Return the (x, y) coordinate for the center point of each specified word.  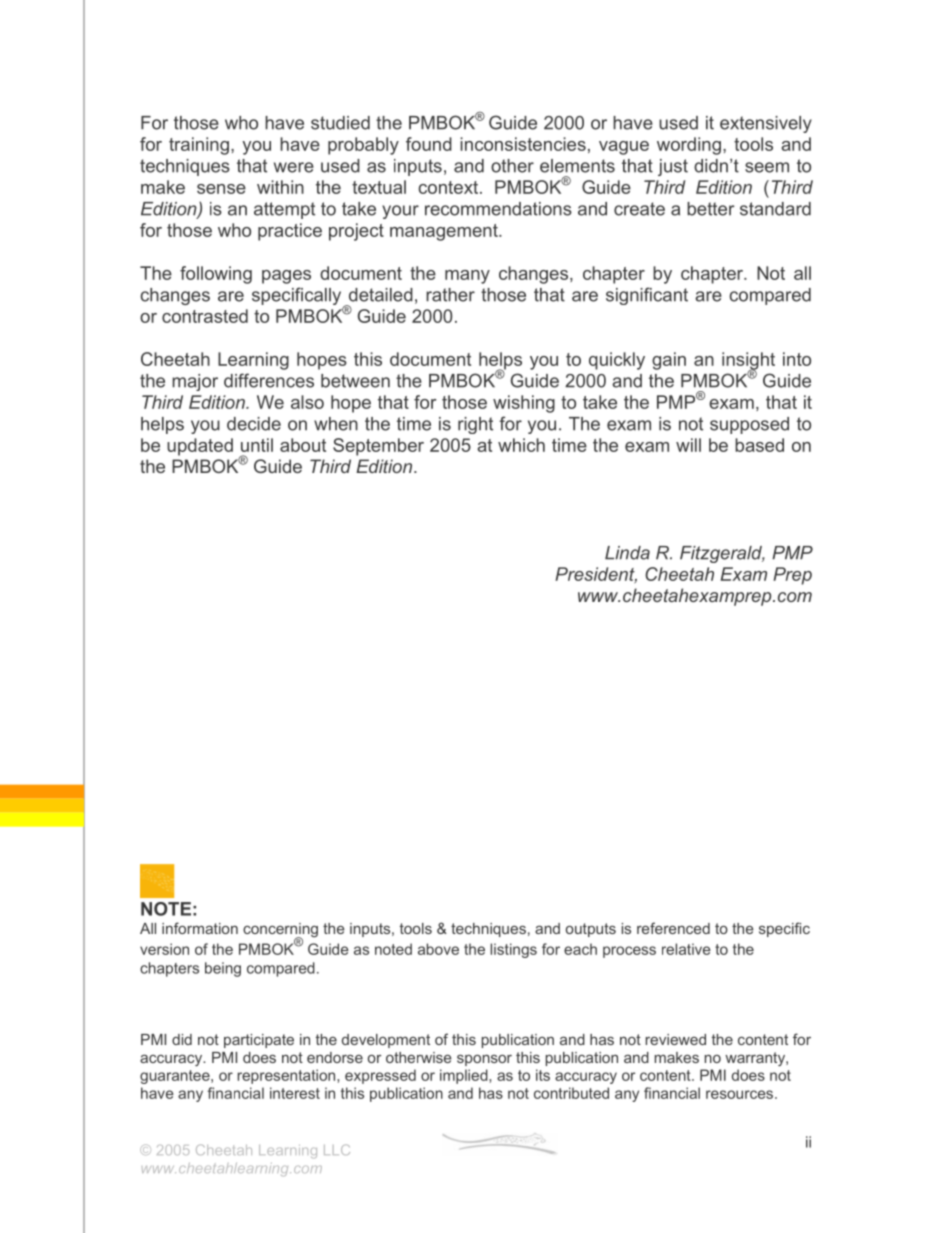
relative (686, 949)
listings (513, 950)
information (200, 928)
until (257, 445)
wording (689, 146)
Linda (627, 553)
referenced (673, 928)
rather (450, 295)
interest (295, 1093)
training (199, 146)
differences (269, 380)
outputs (591, 930)
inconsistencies (523, 144)
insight (748, 362)
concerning (280, 931)
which (521, 445)
